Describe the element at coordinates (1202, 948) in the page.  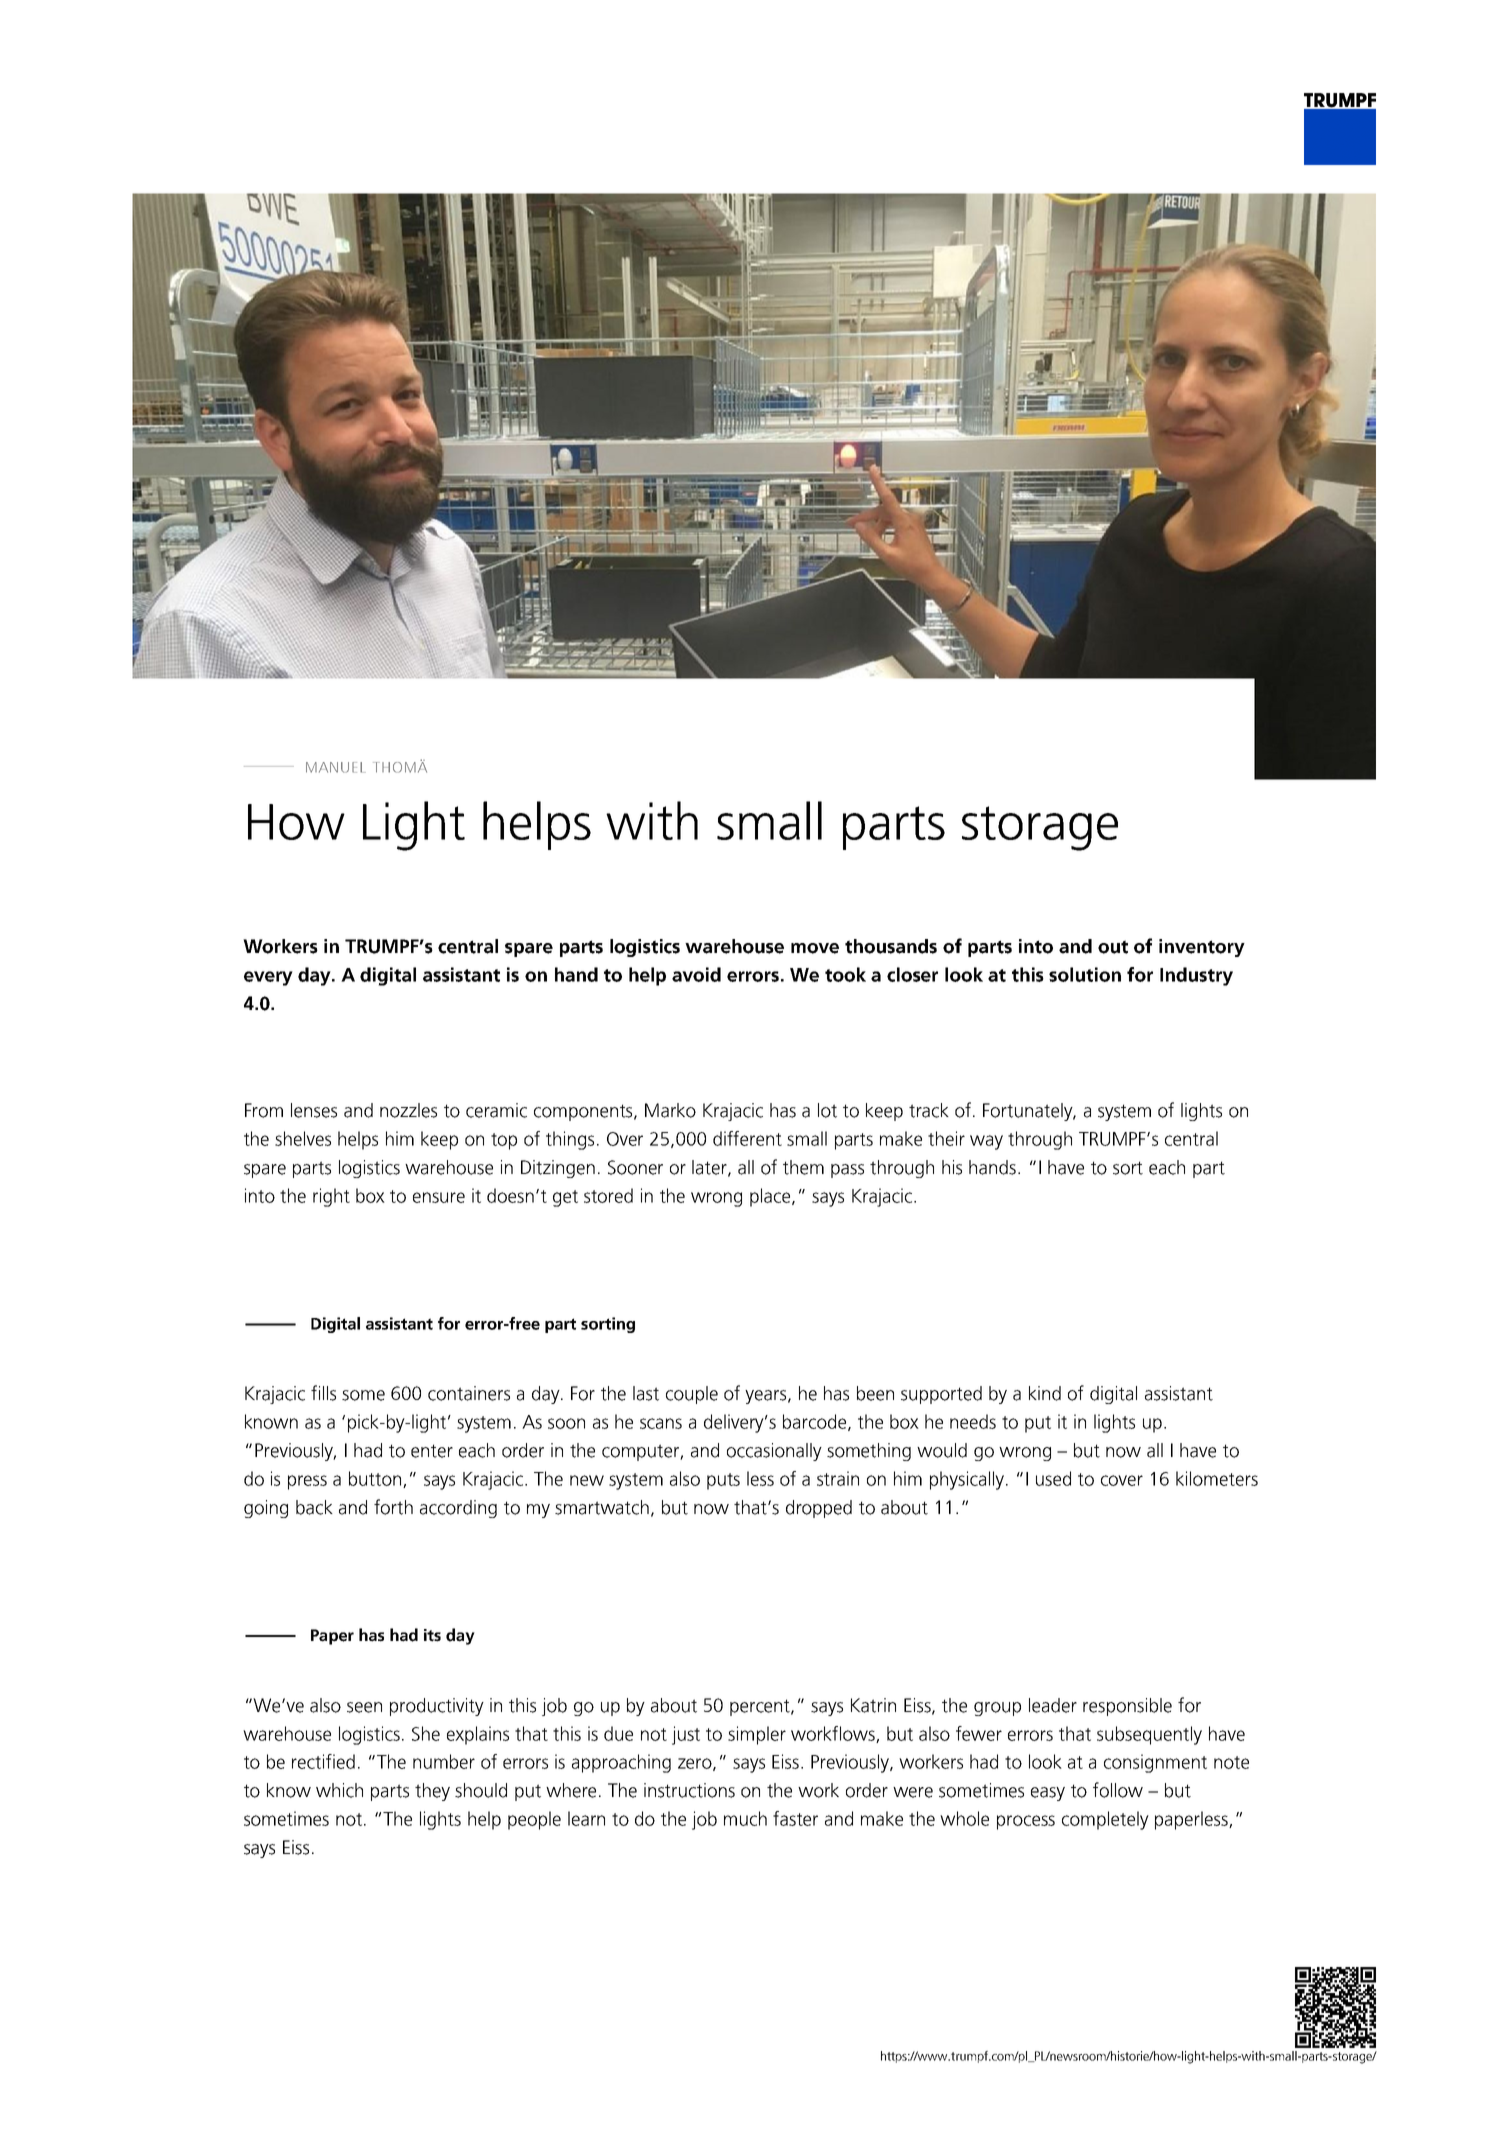
I see `inventory` at that location.
